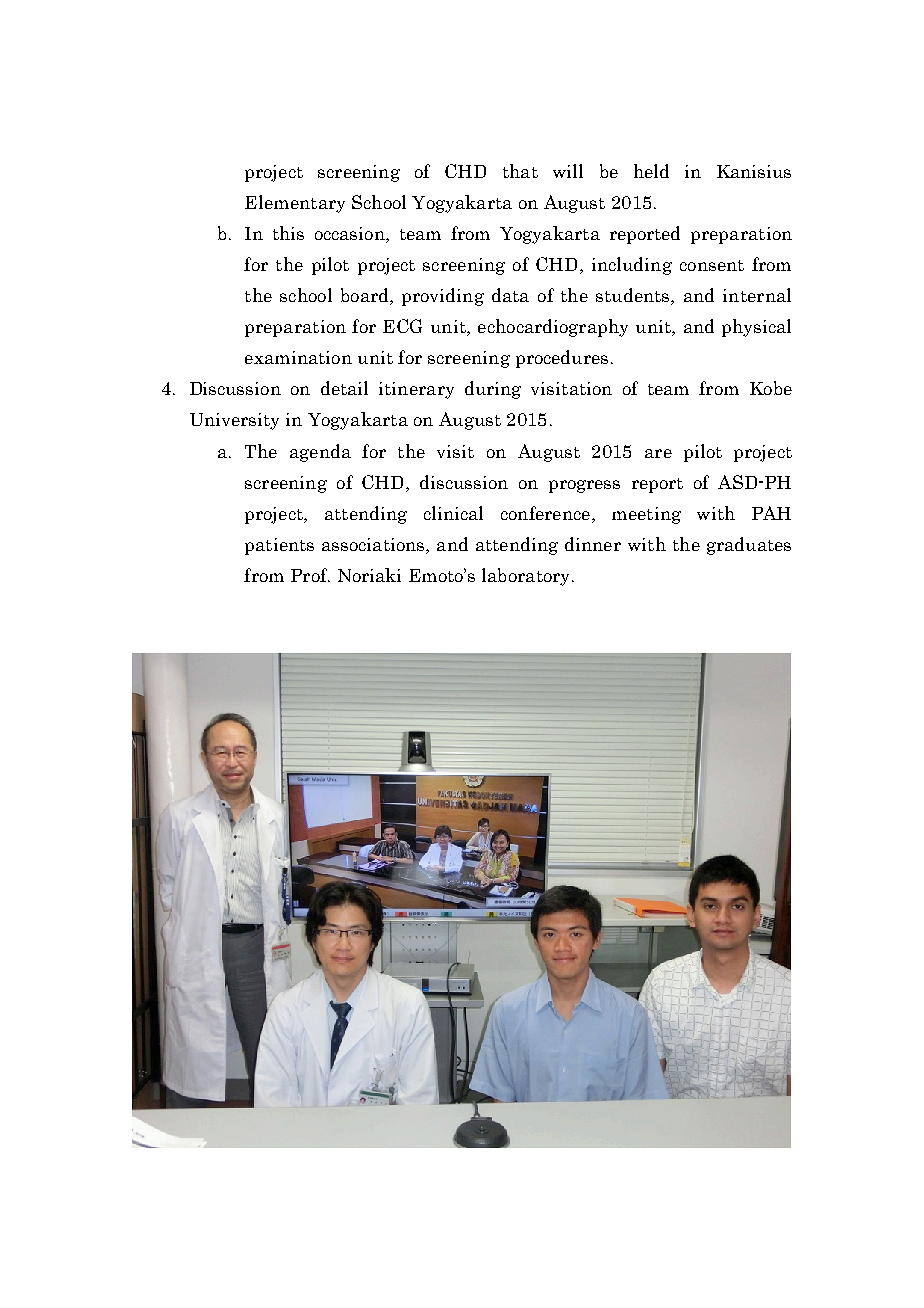  I want to click on progress, so click(584, 486).
